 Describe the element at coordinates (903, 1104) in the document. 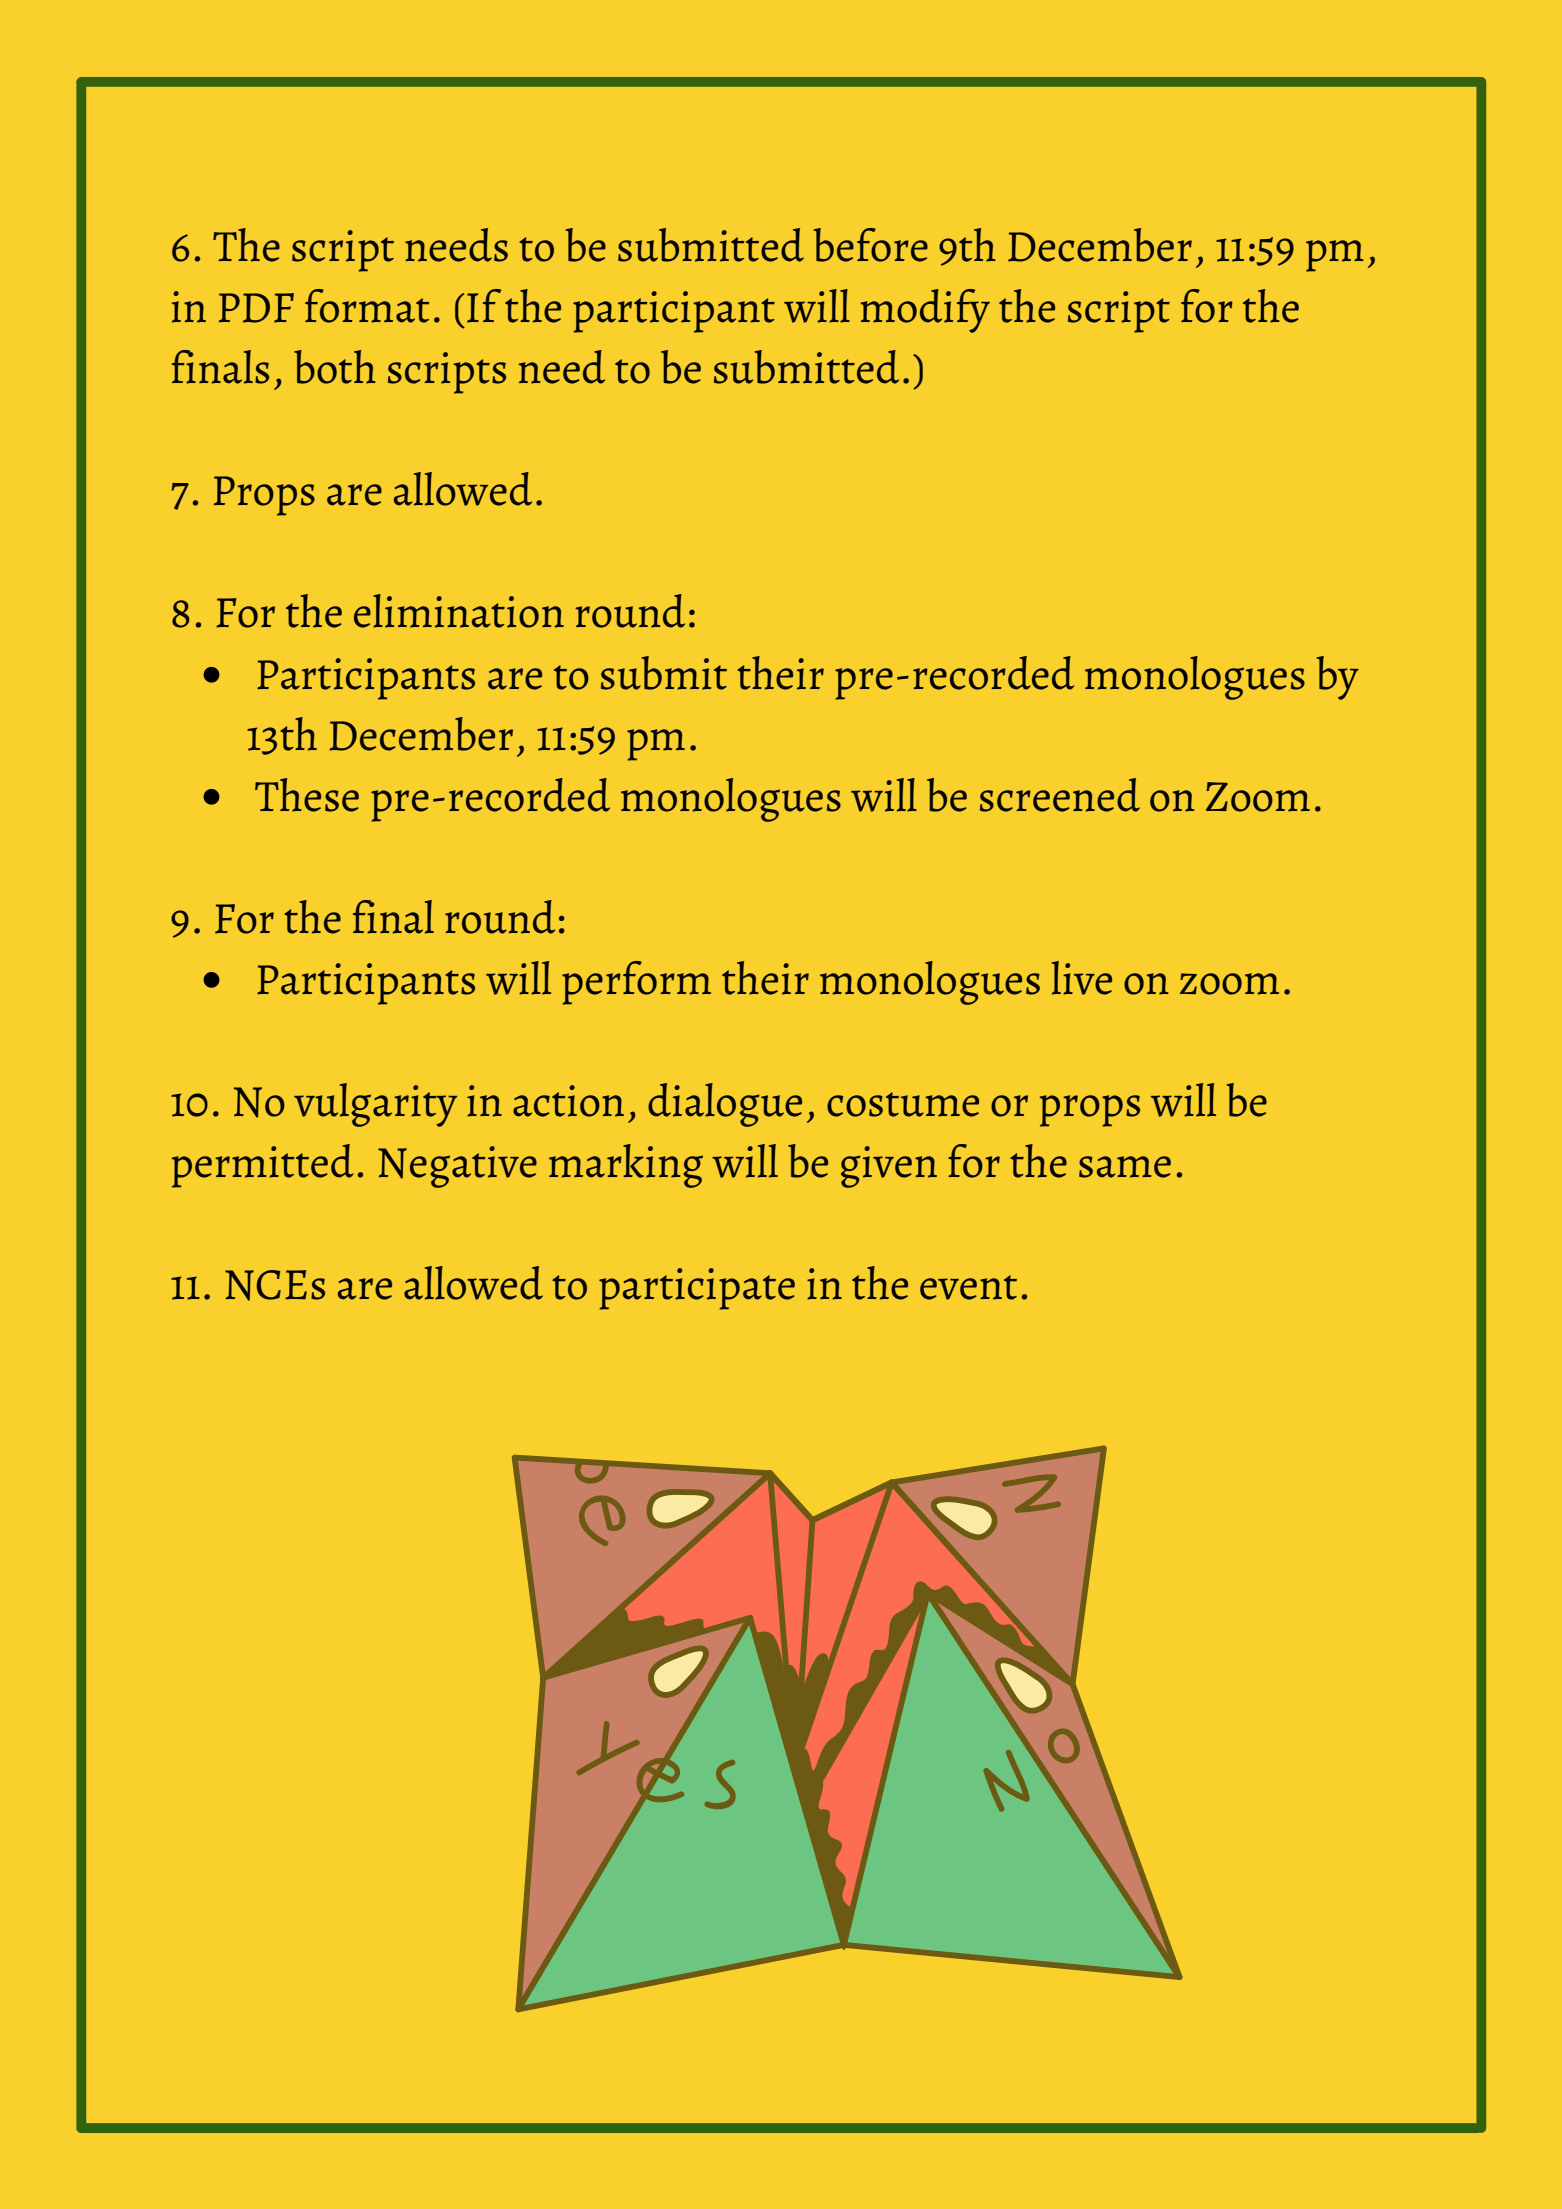

I see `costume` at that location.
